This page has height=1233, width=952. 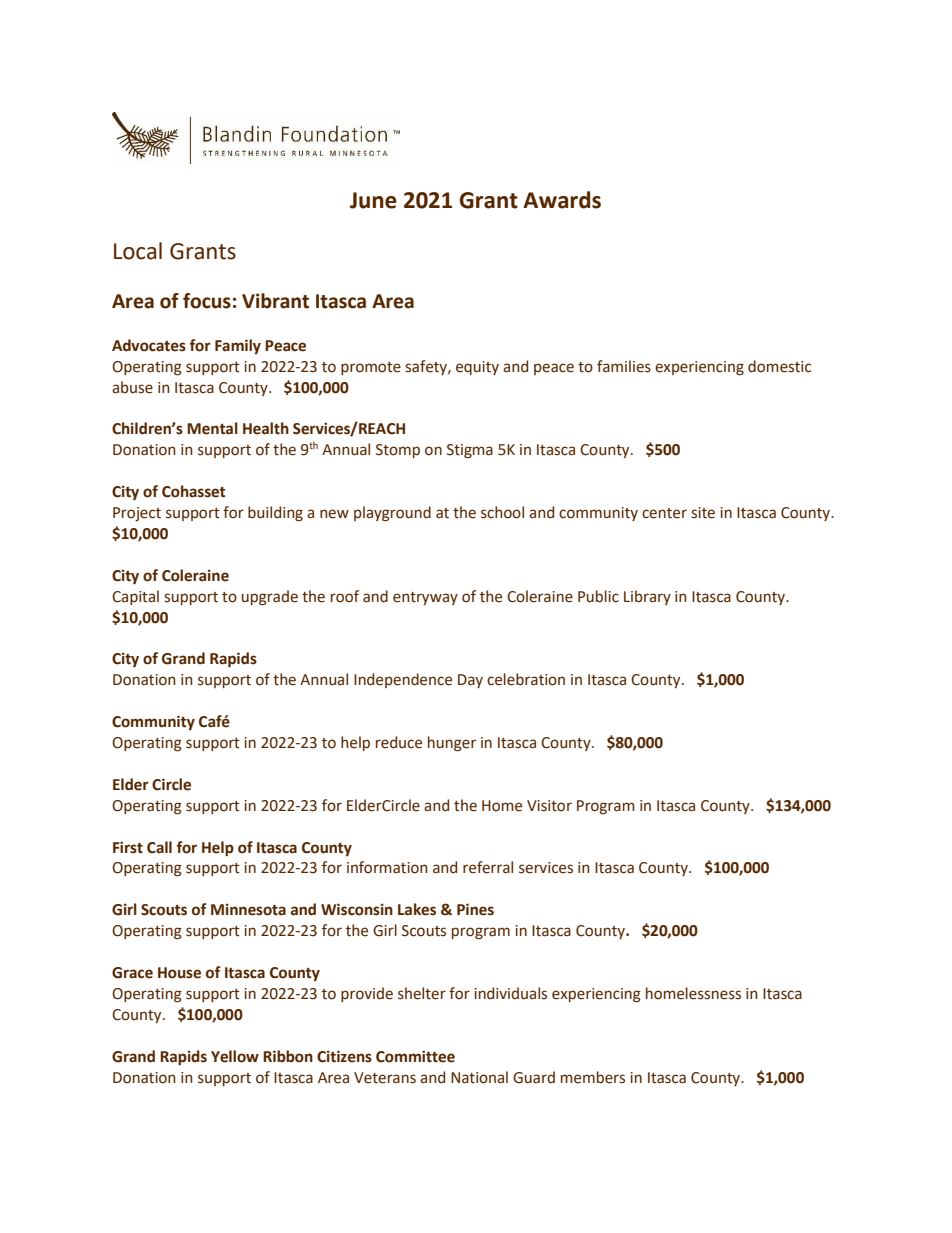 I want to click on Awards, so click(x=562, y=200).
